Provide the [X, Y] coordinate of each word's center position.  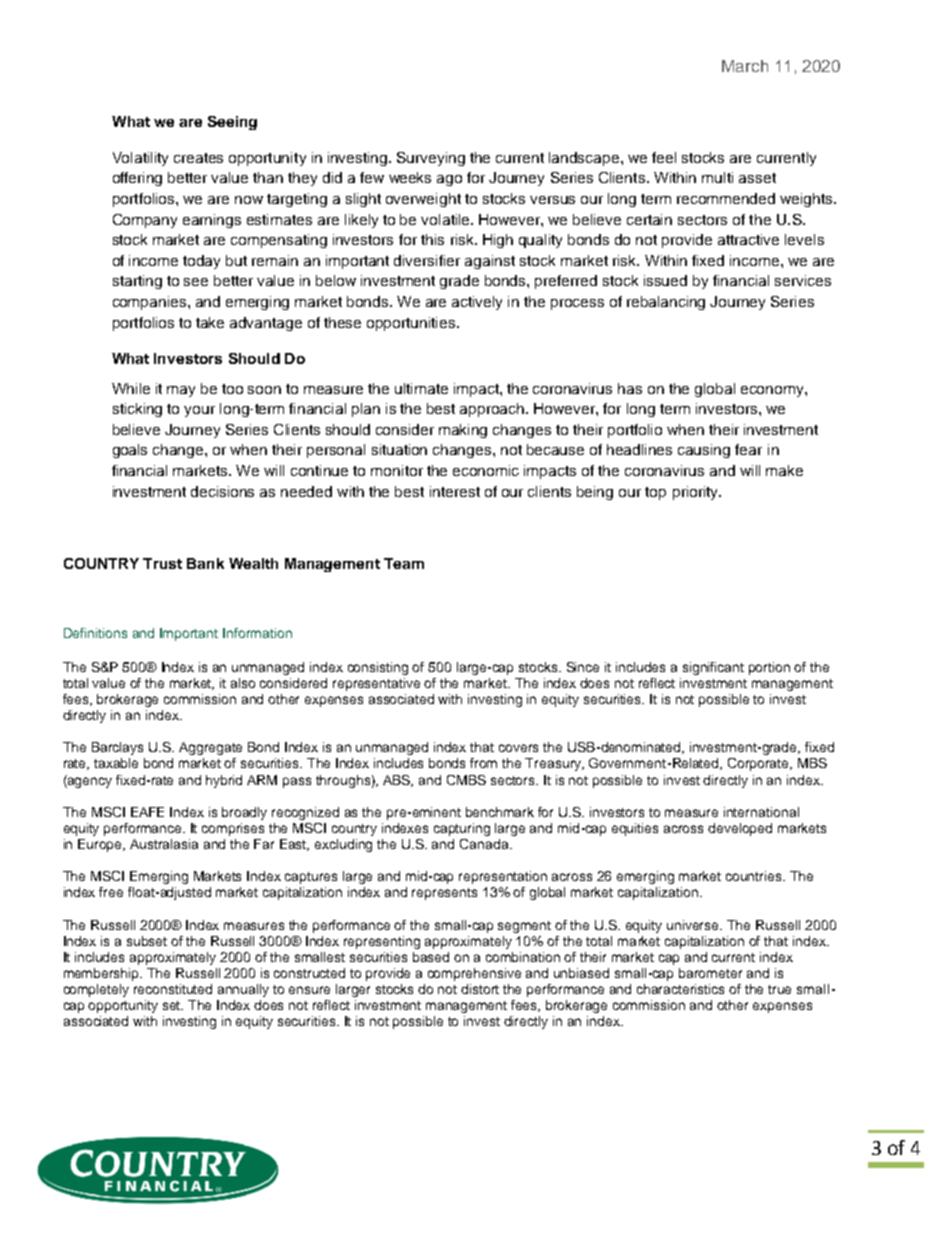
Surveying [431, 159]
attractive [748, 239]
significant [713, 668]
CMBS [466, 780]
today [201, 262]
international [761, 812]
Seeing [232, 123]
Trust [162, 563]
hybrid [224, 781]
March [745, 66]
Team [404, 563]
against [490, 262]
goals [130, 451]
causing [704, 451]
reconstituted [173, 989]
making [463, 431]
